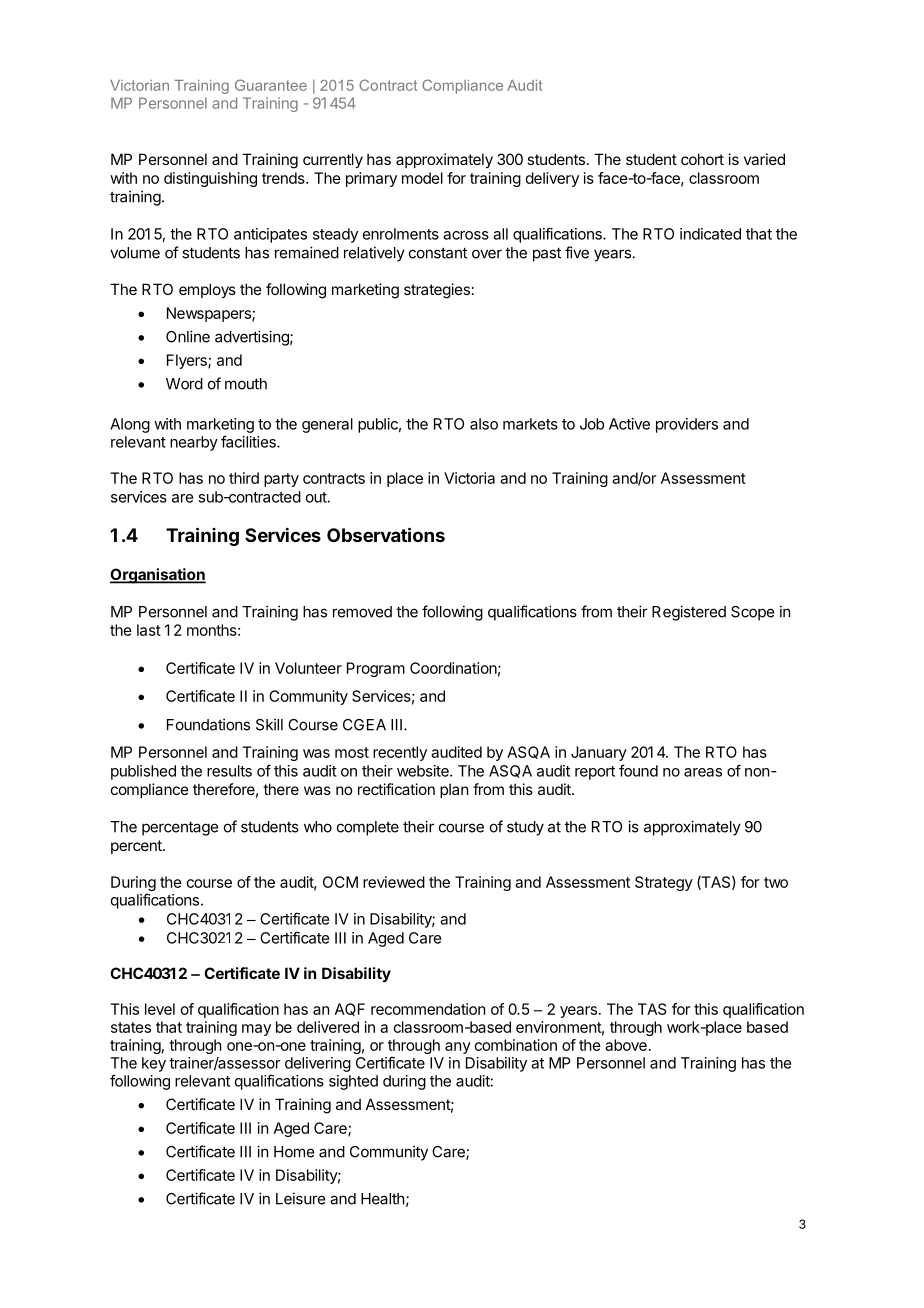 The width and height of the document is (924, 1308). I want to click on cohort, so click(702, 159).
